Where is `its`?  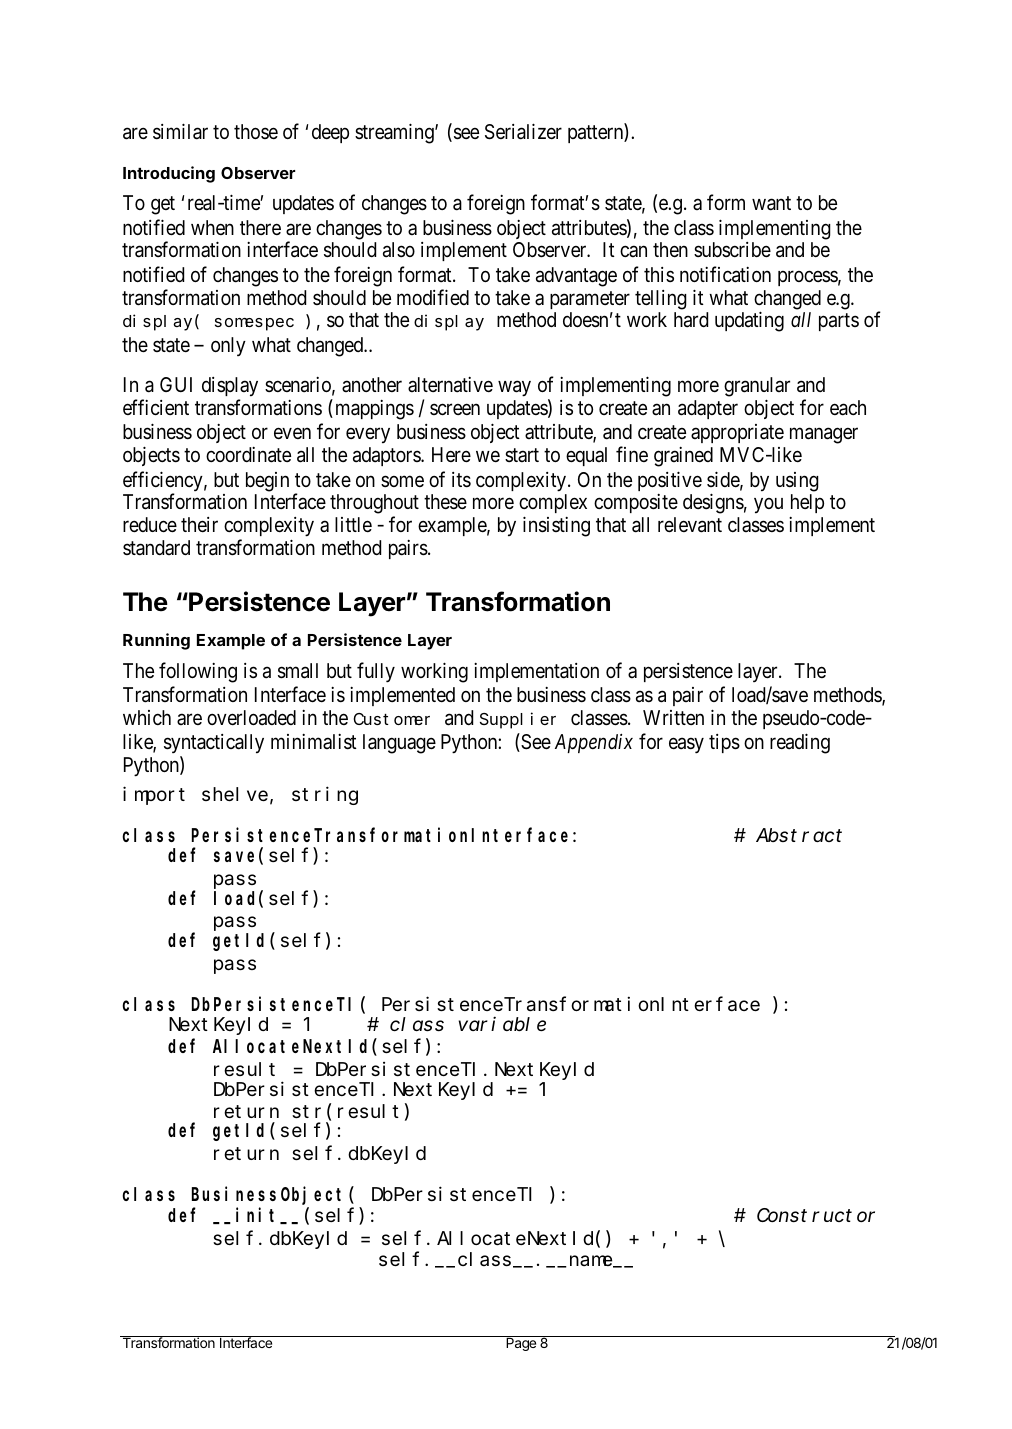
its is located at coordinates (461, 480).
